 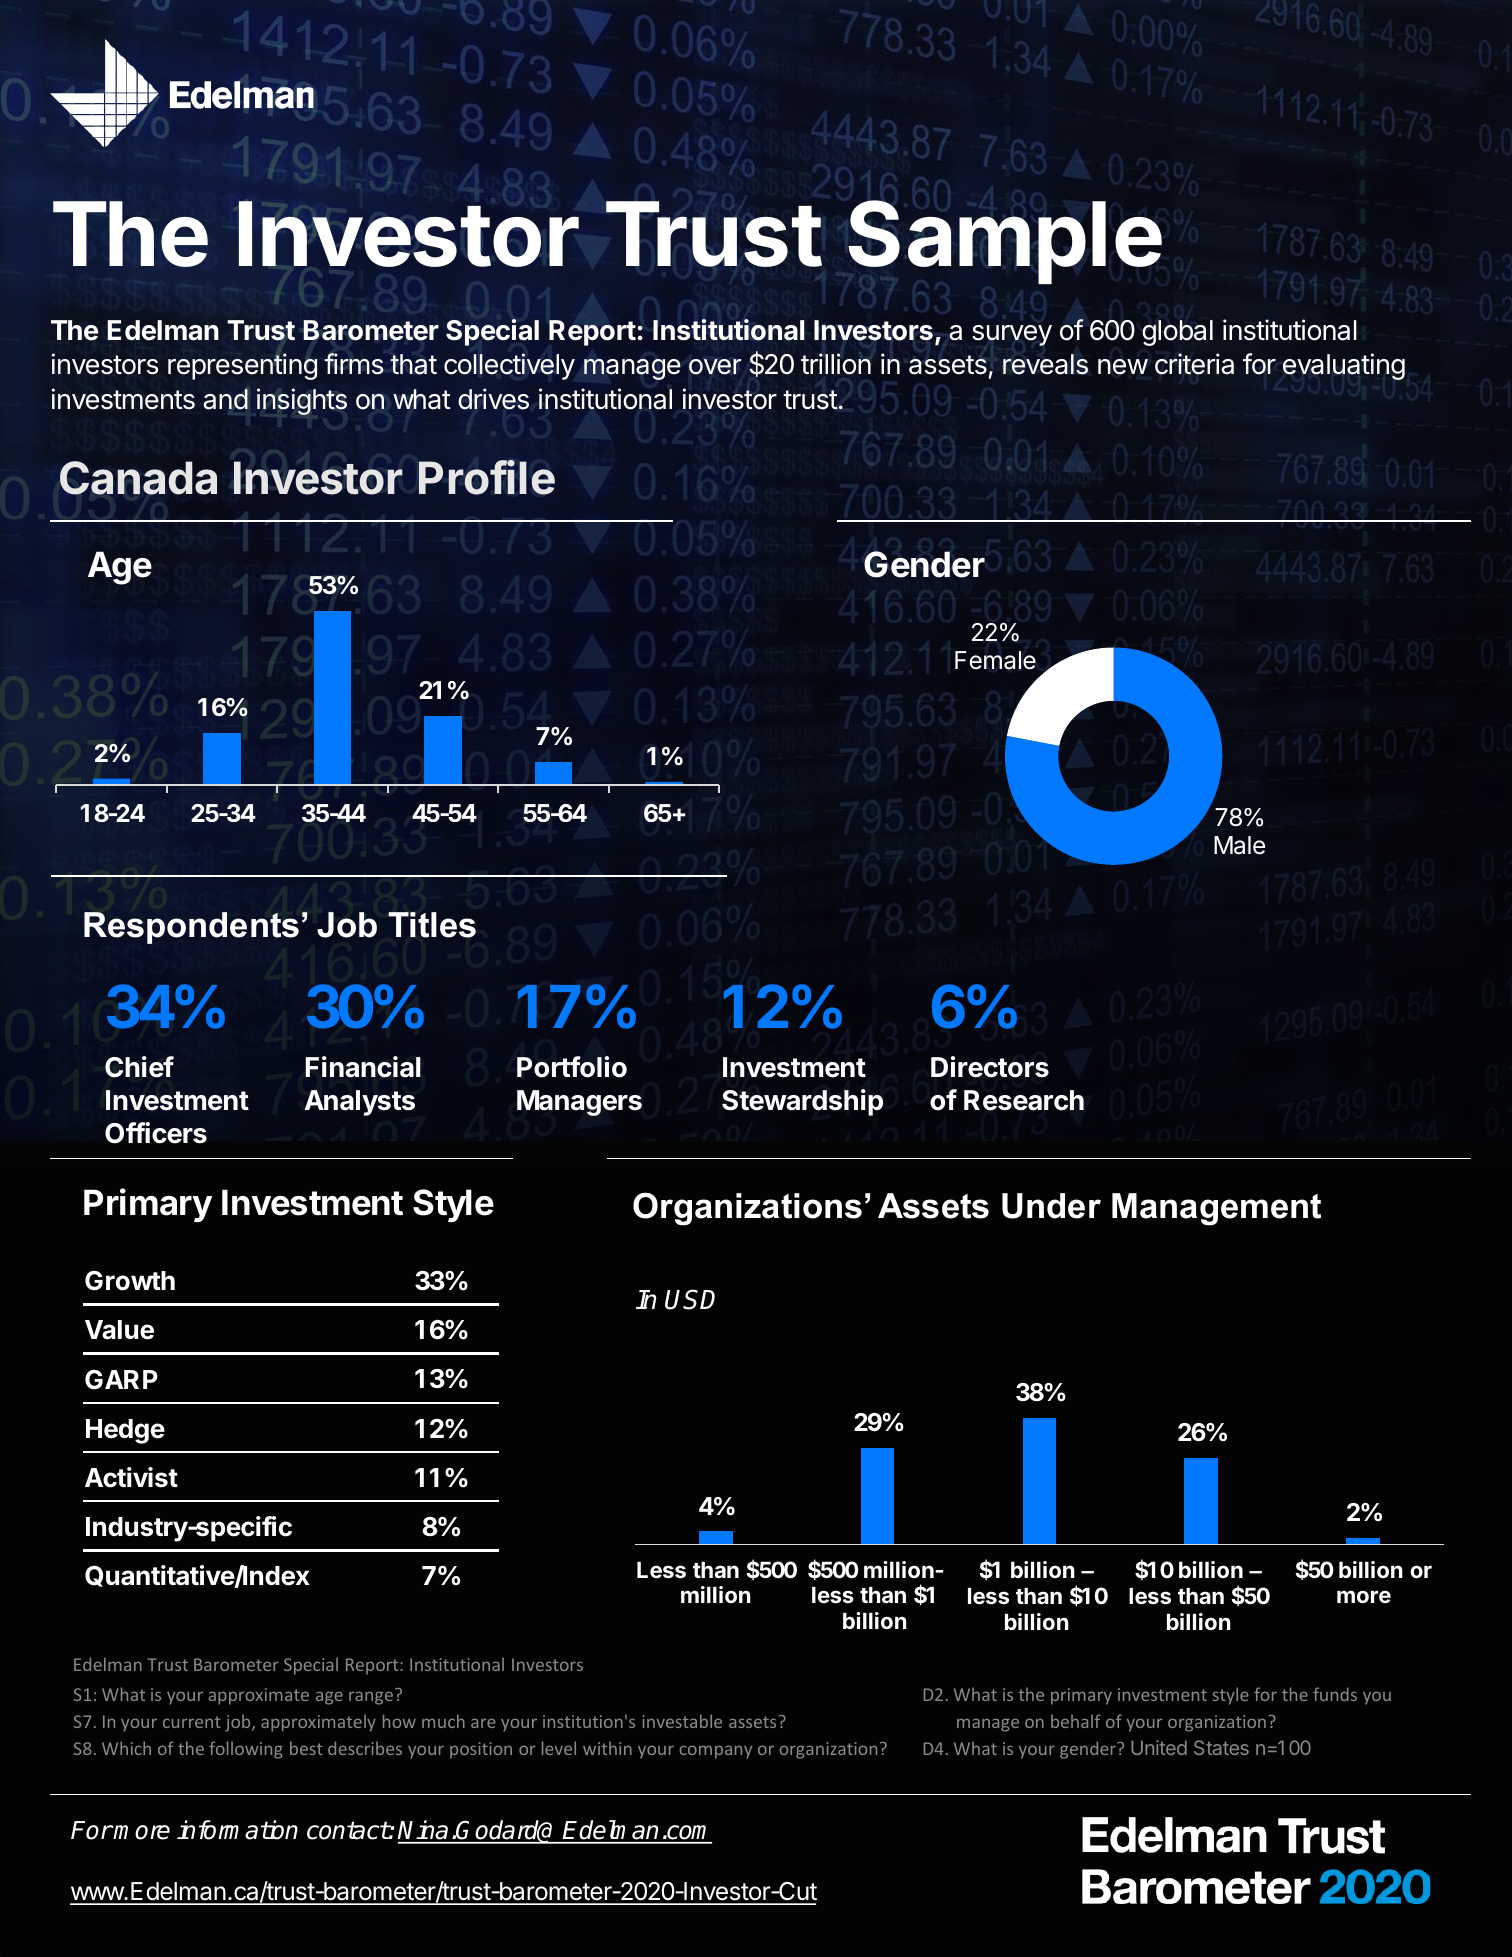 I want to click on following, so click(x=246, y=1750).
